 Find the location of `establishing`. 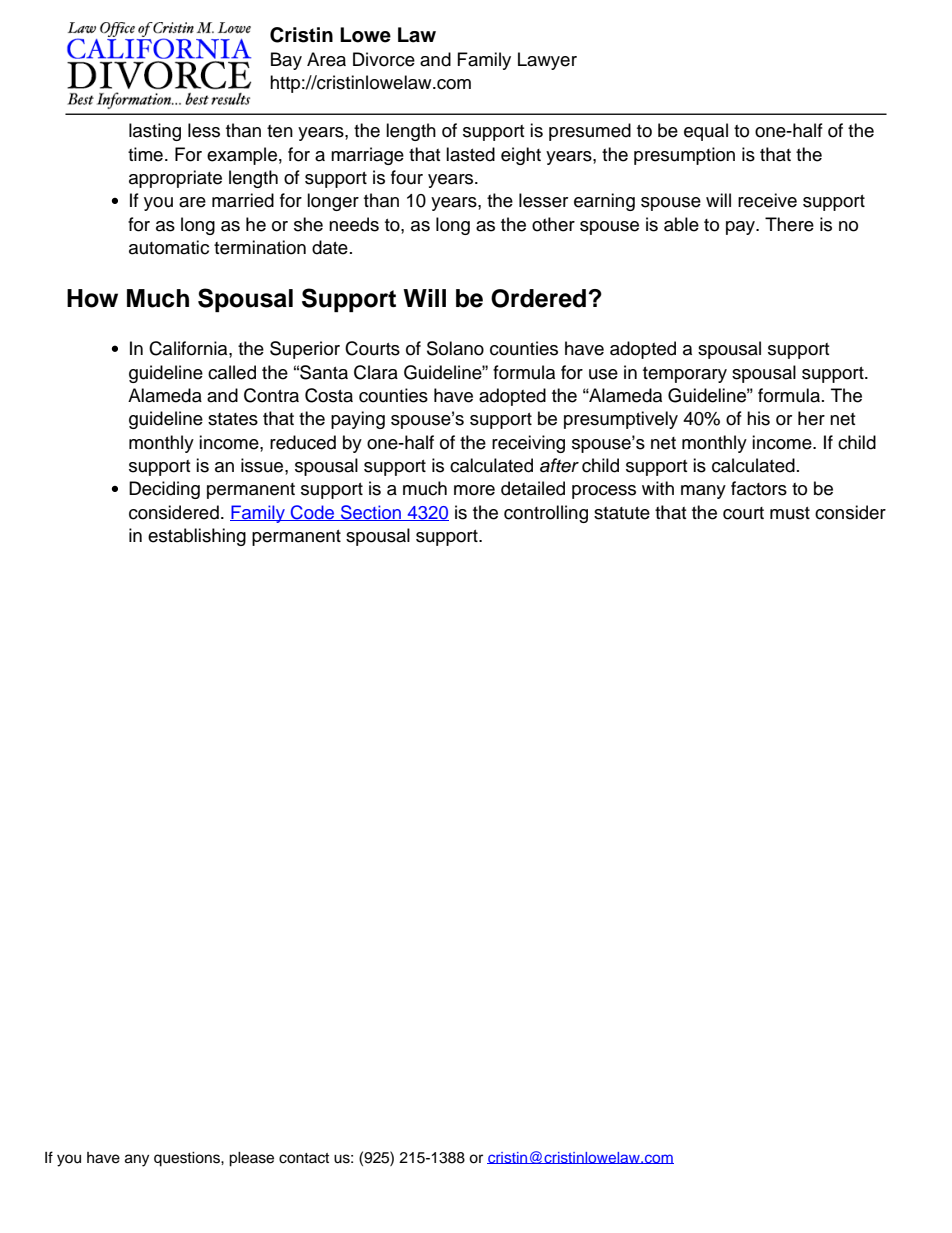

establishing is located at coordinates (197, 537).
